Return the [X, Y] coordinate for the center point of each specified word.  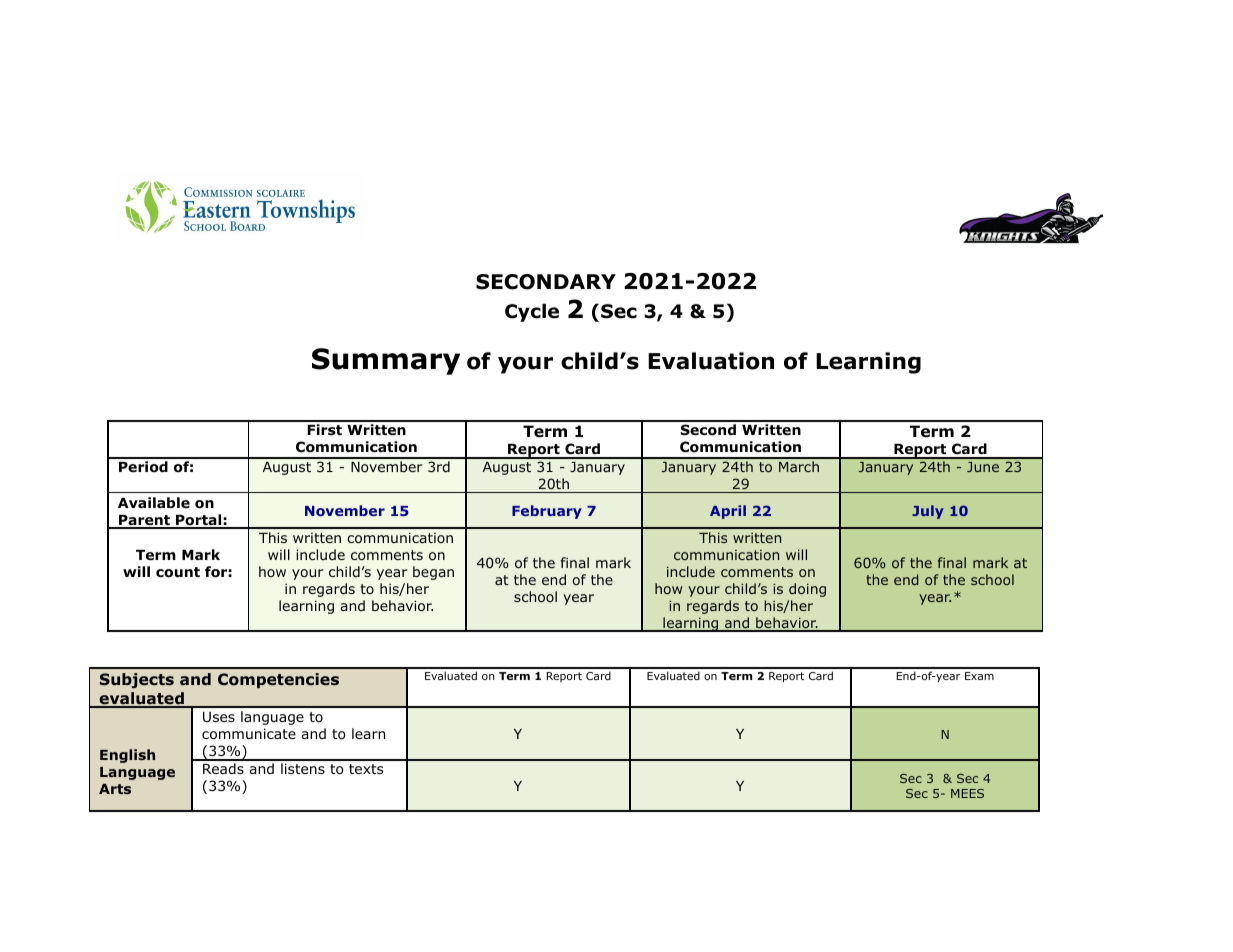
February [547, 512]
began [433, 573]
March [799, 466]
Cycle [532, 313]
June [983, 467]
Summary [386, 361]
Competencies [278, 680]
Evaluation [711, 361]
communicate [249, 734]
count [178, 572]
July [928, 512]
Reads [223, 768]
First [324, 429]
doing [807, 590]
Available [154, 502]
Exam [979, 676]
